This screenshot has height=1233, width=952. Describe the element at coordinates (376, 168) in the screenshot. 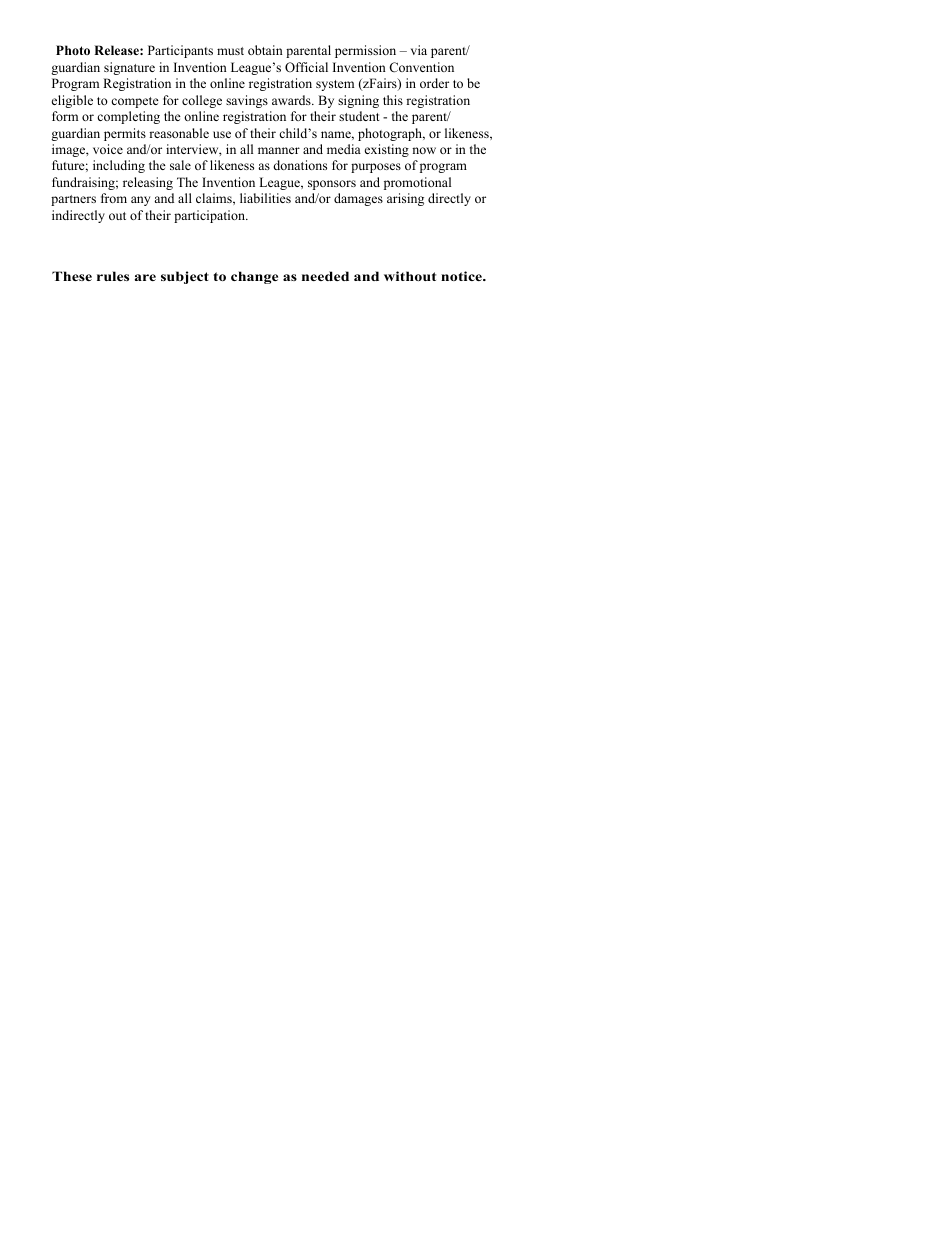

I see `purposes` at that location.
